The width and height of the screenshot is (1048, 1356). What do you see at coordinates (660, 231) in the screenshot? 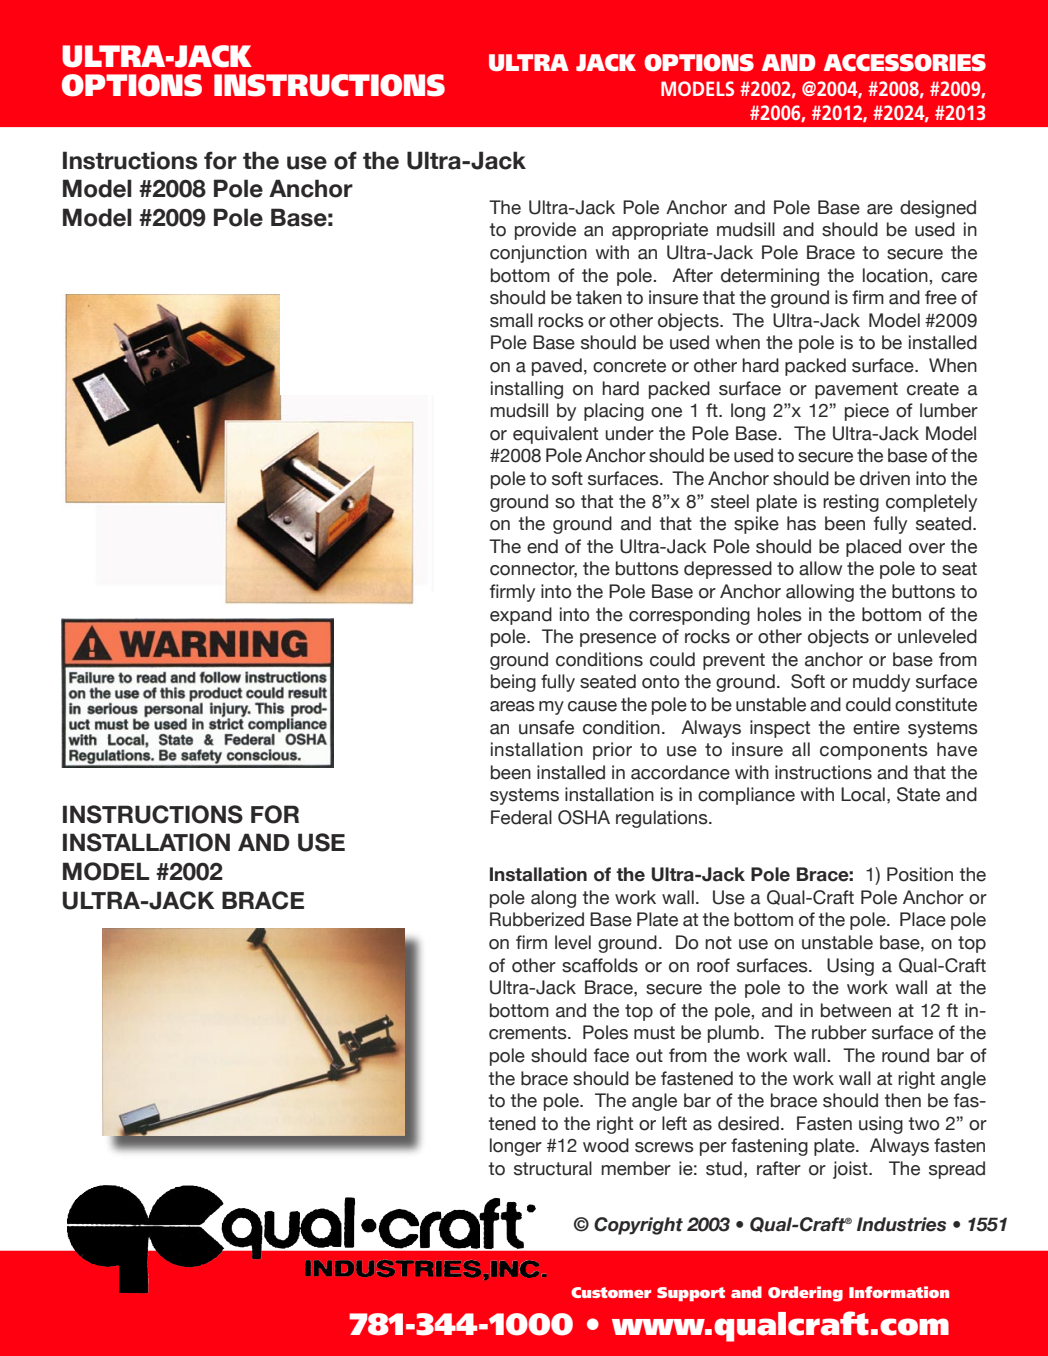
I see `appropriate` at bounding box center [660, 231].
